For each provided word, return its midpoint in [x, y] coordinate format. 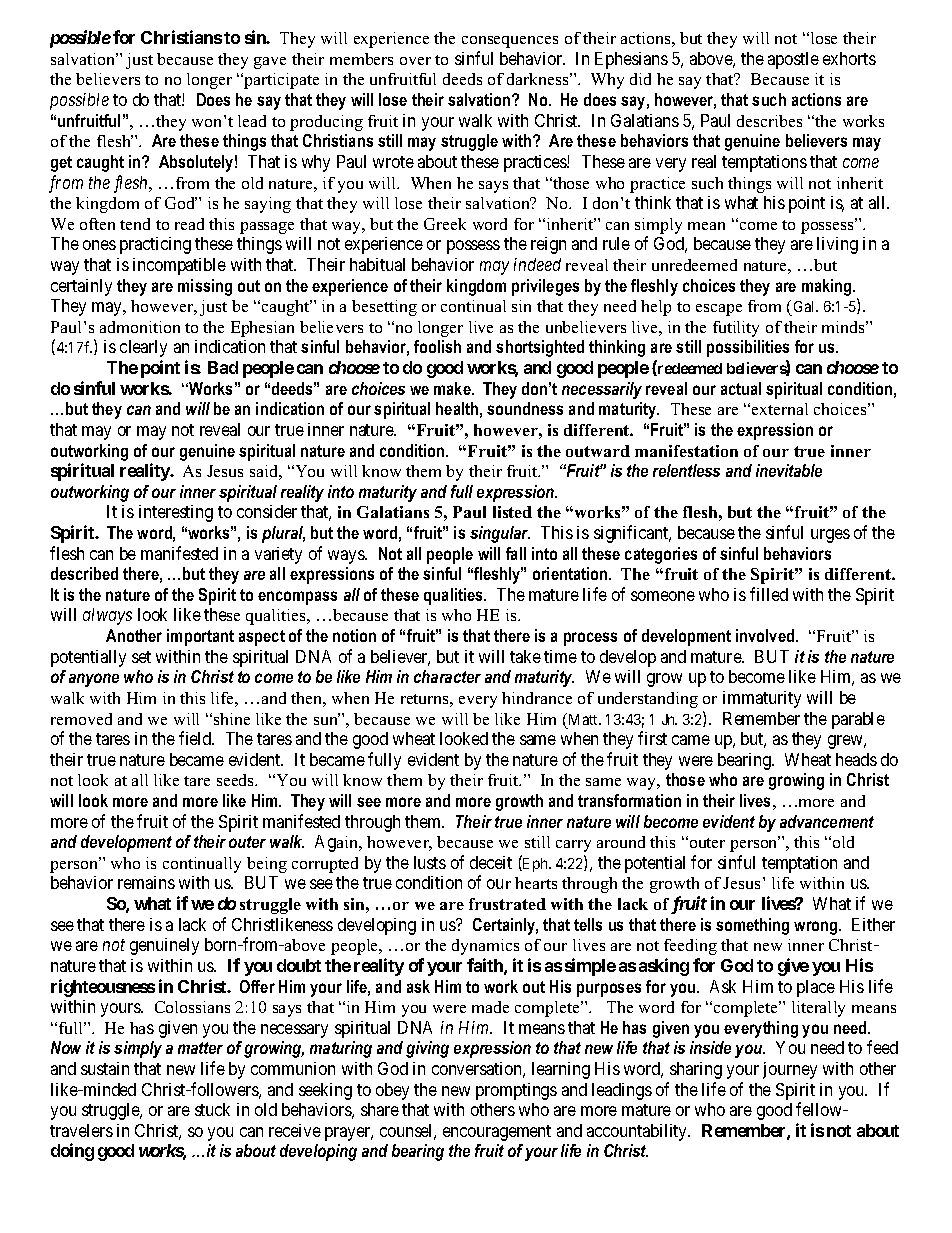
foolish [437, 346]
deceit [491, 862]
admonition [140, 327]
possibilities [748, 348]
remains [146, 882]
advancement [827, 821]
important [200, 637]
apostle [793, 60]
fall [516, 553]
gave [270, 63]
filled [769, 594]
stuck [212, 1109]
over [415, 61]
